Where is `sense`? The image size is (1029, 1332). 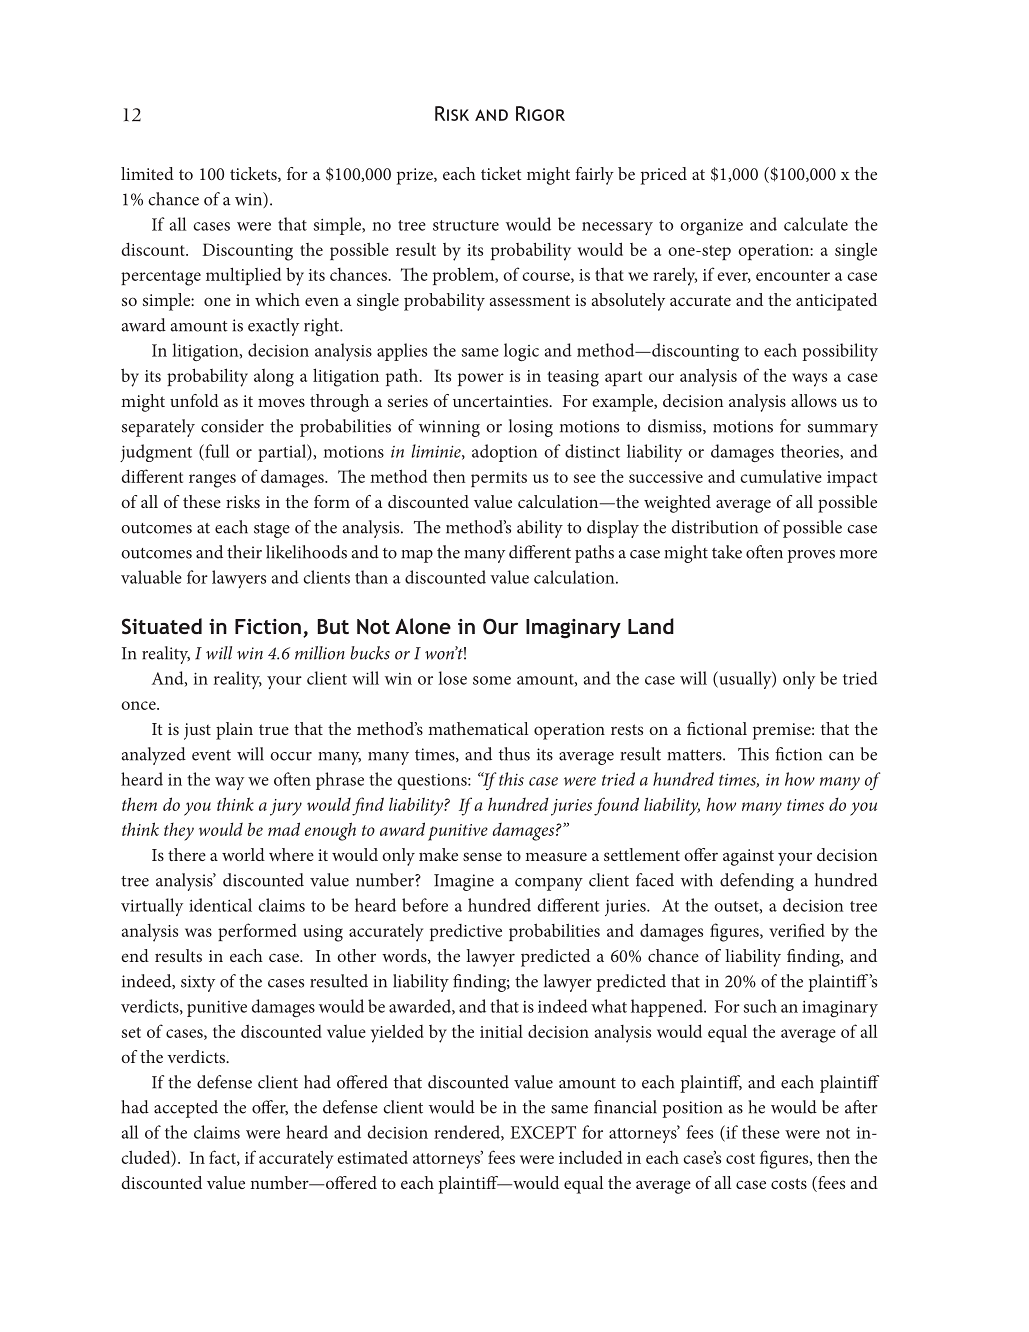 sense is located at coordinates (482, 856).
